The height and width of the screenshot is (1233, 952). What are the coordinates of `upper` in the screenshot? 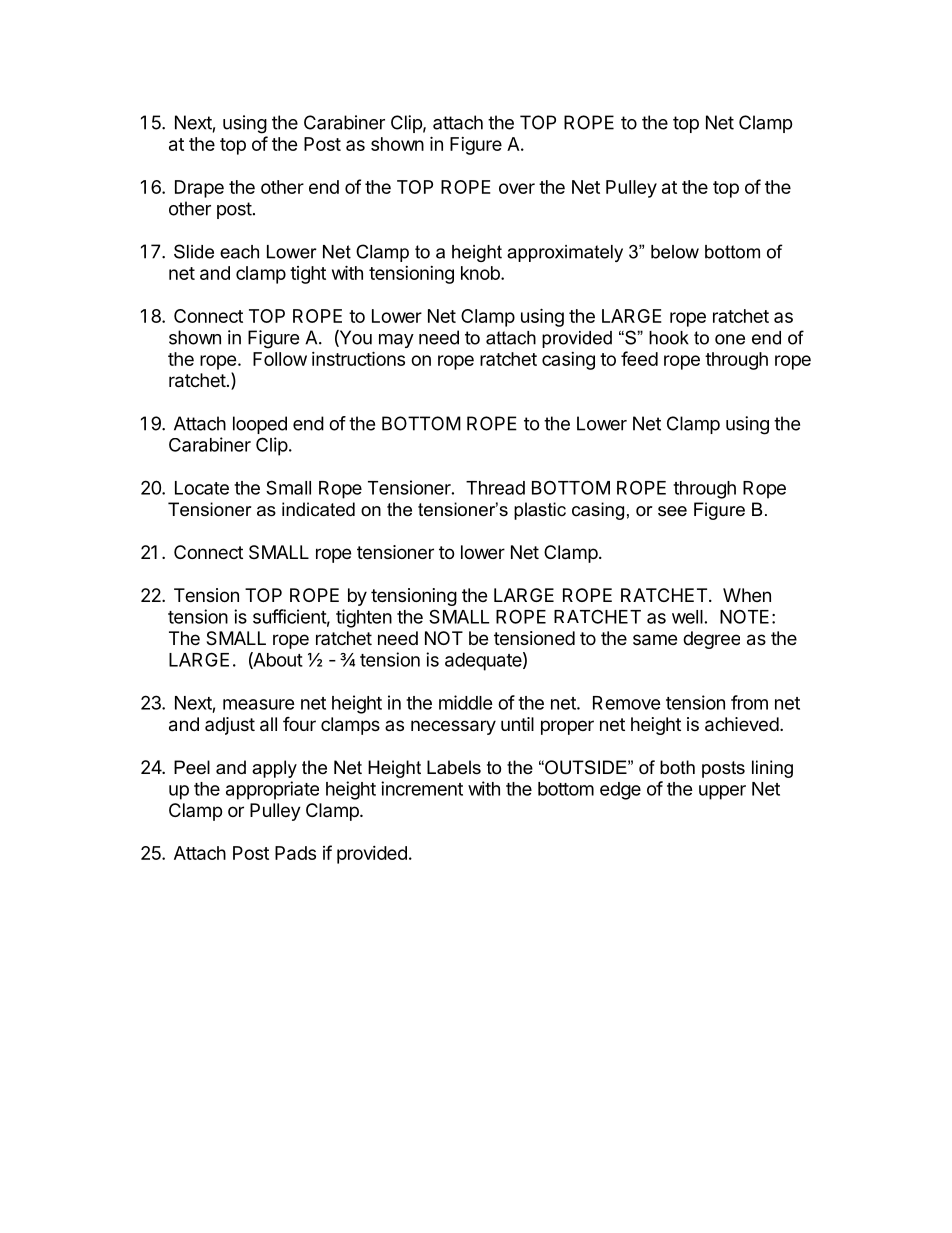 It's located at (722, 792).
